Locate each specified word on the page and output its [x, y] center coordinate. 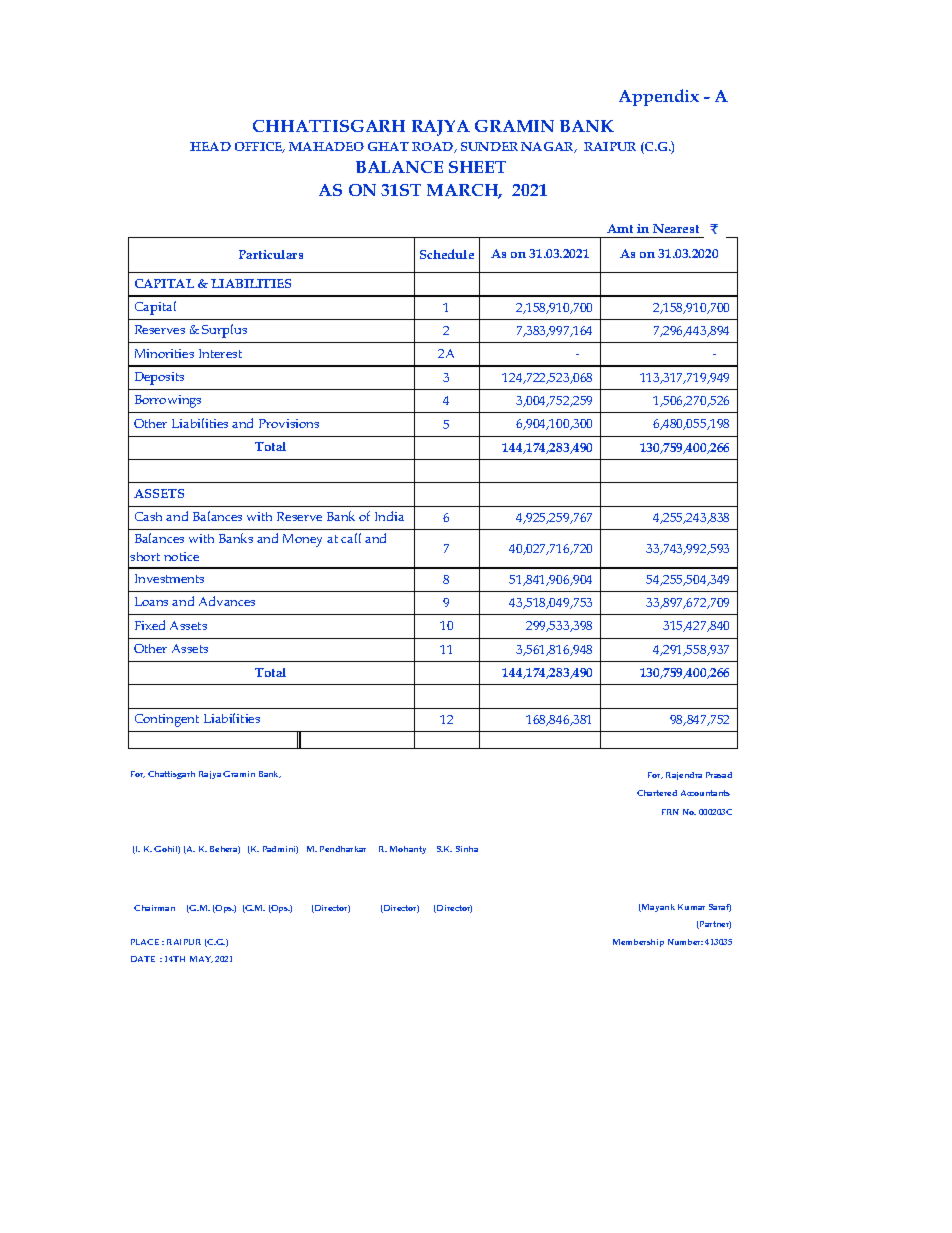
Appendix [659, 97]
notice [181, 556]
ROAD [434, 147]
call [351, 538]
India [389, 516]
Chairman [154, 908]
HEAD [210, 146]
